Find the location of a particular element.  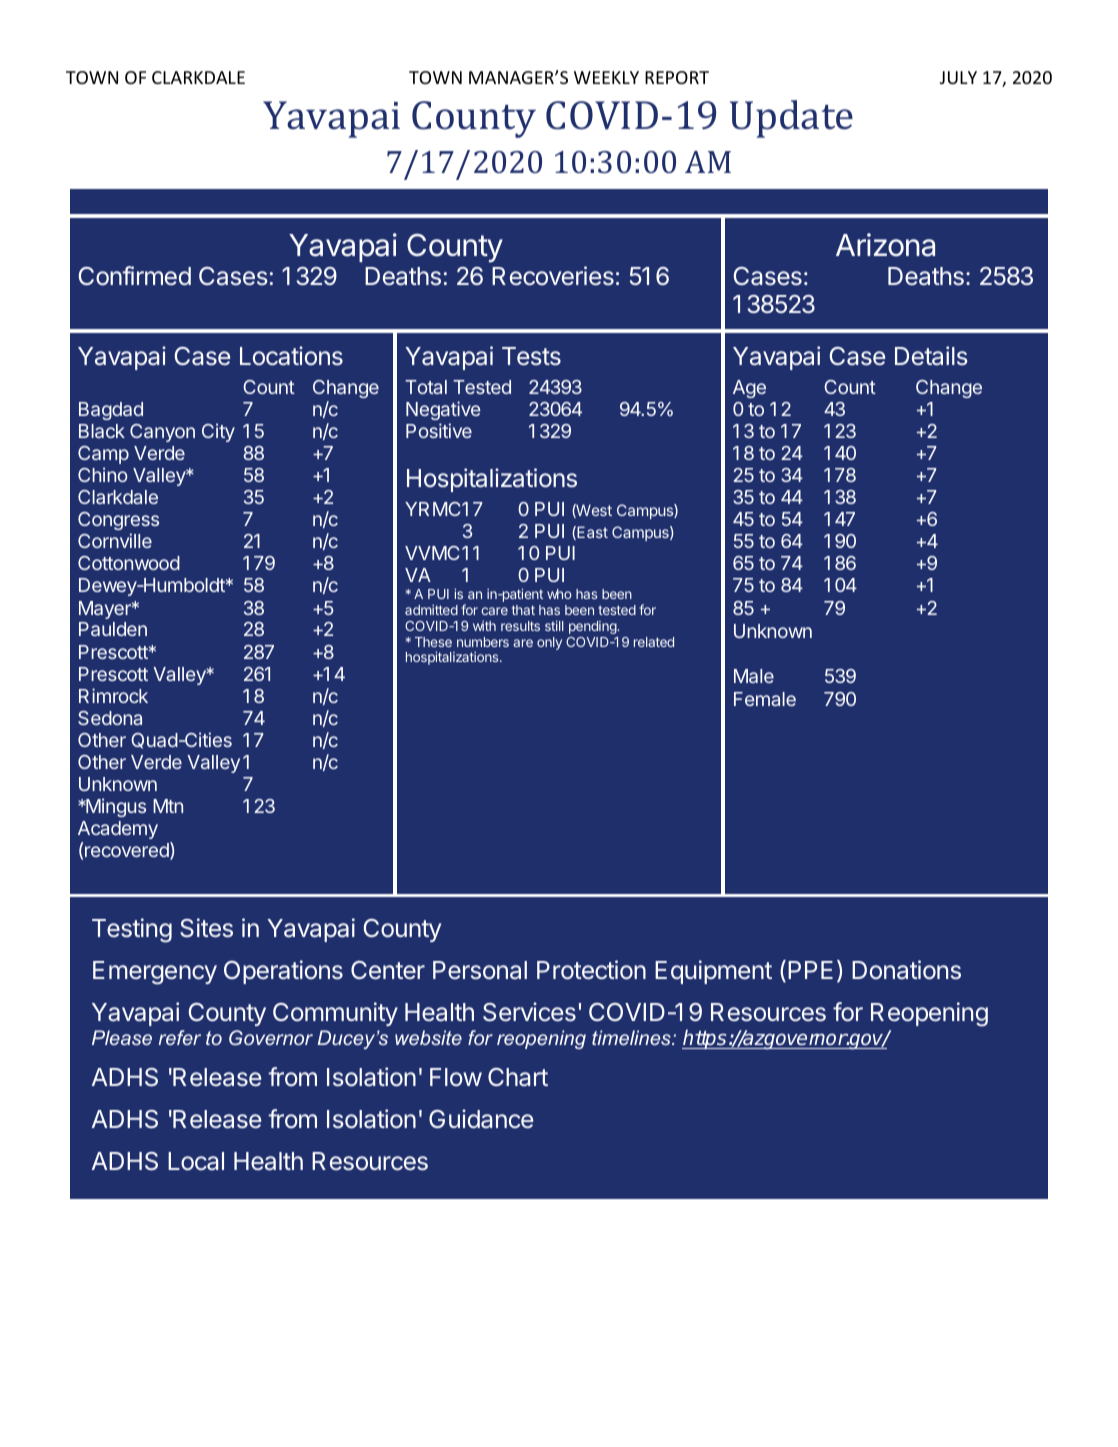

Mayer is located at coordinates (106, 610).
